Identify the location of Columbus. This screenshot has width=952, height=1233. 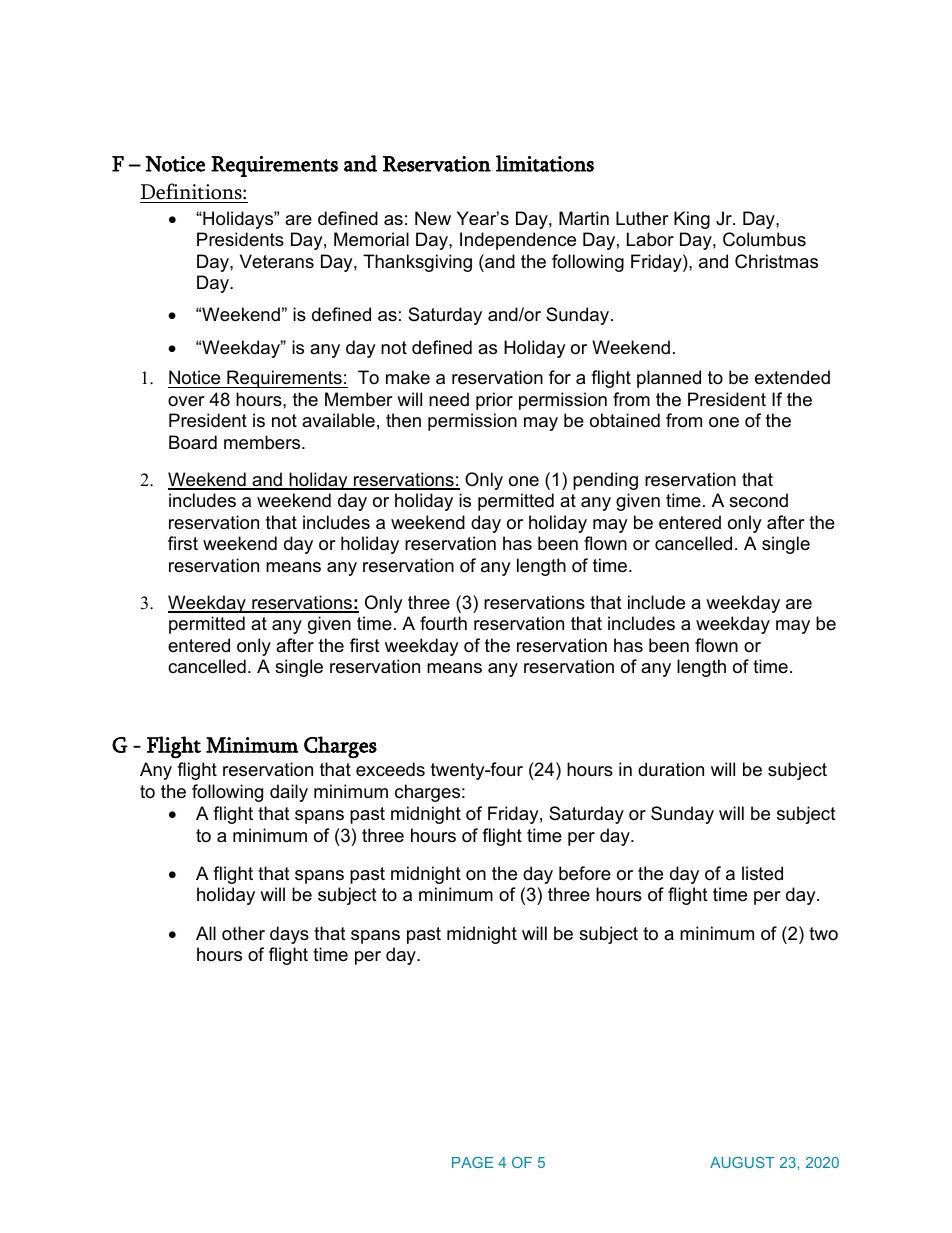
(764, 239).
